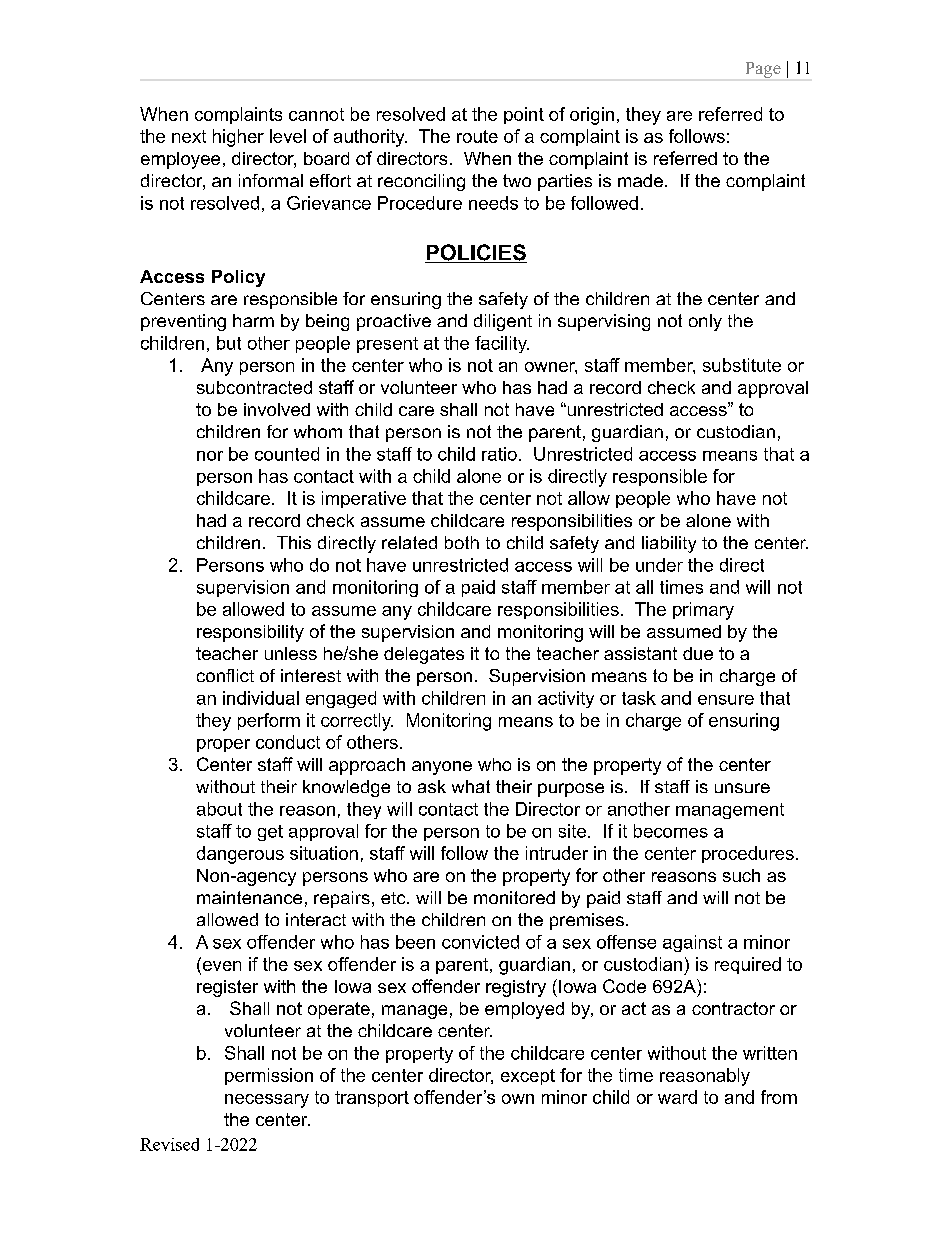  What do you see at coordinates (250, 633) in the image?
I see `responsibility` at bounding box center [250, 633].
